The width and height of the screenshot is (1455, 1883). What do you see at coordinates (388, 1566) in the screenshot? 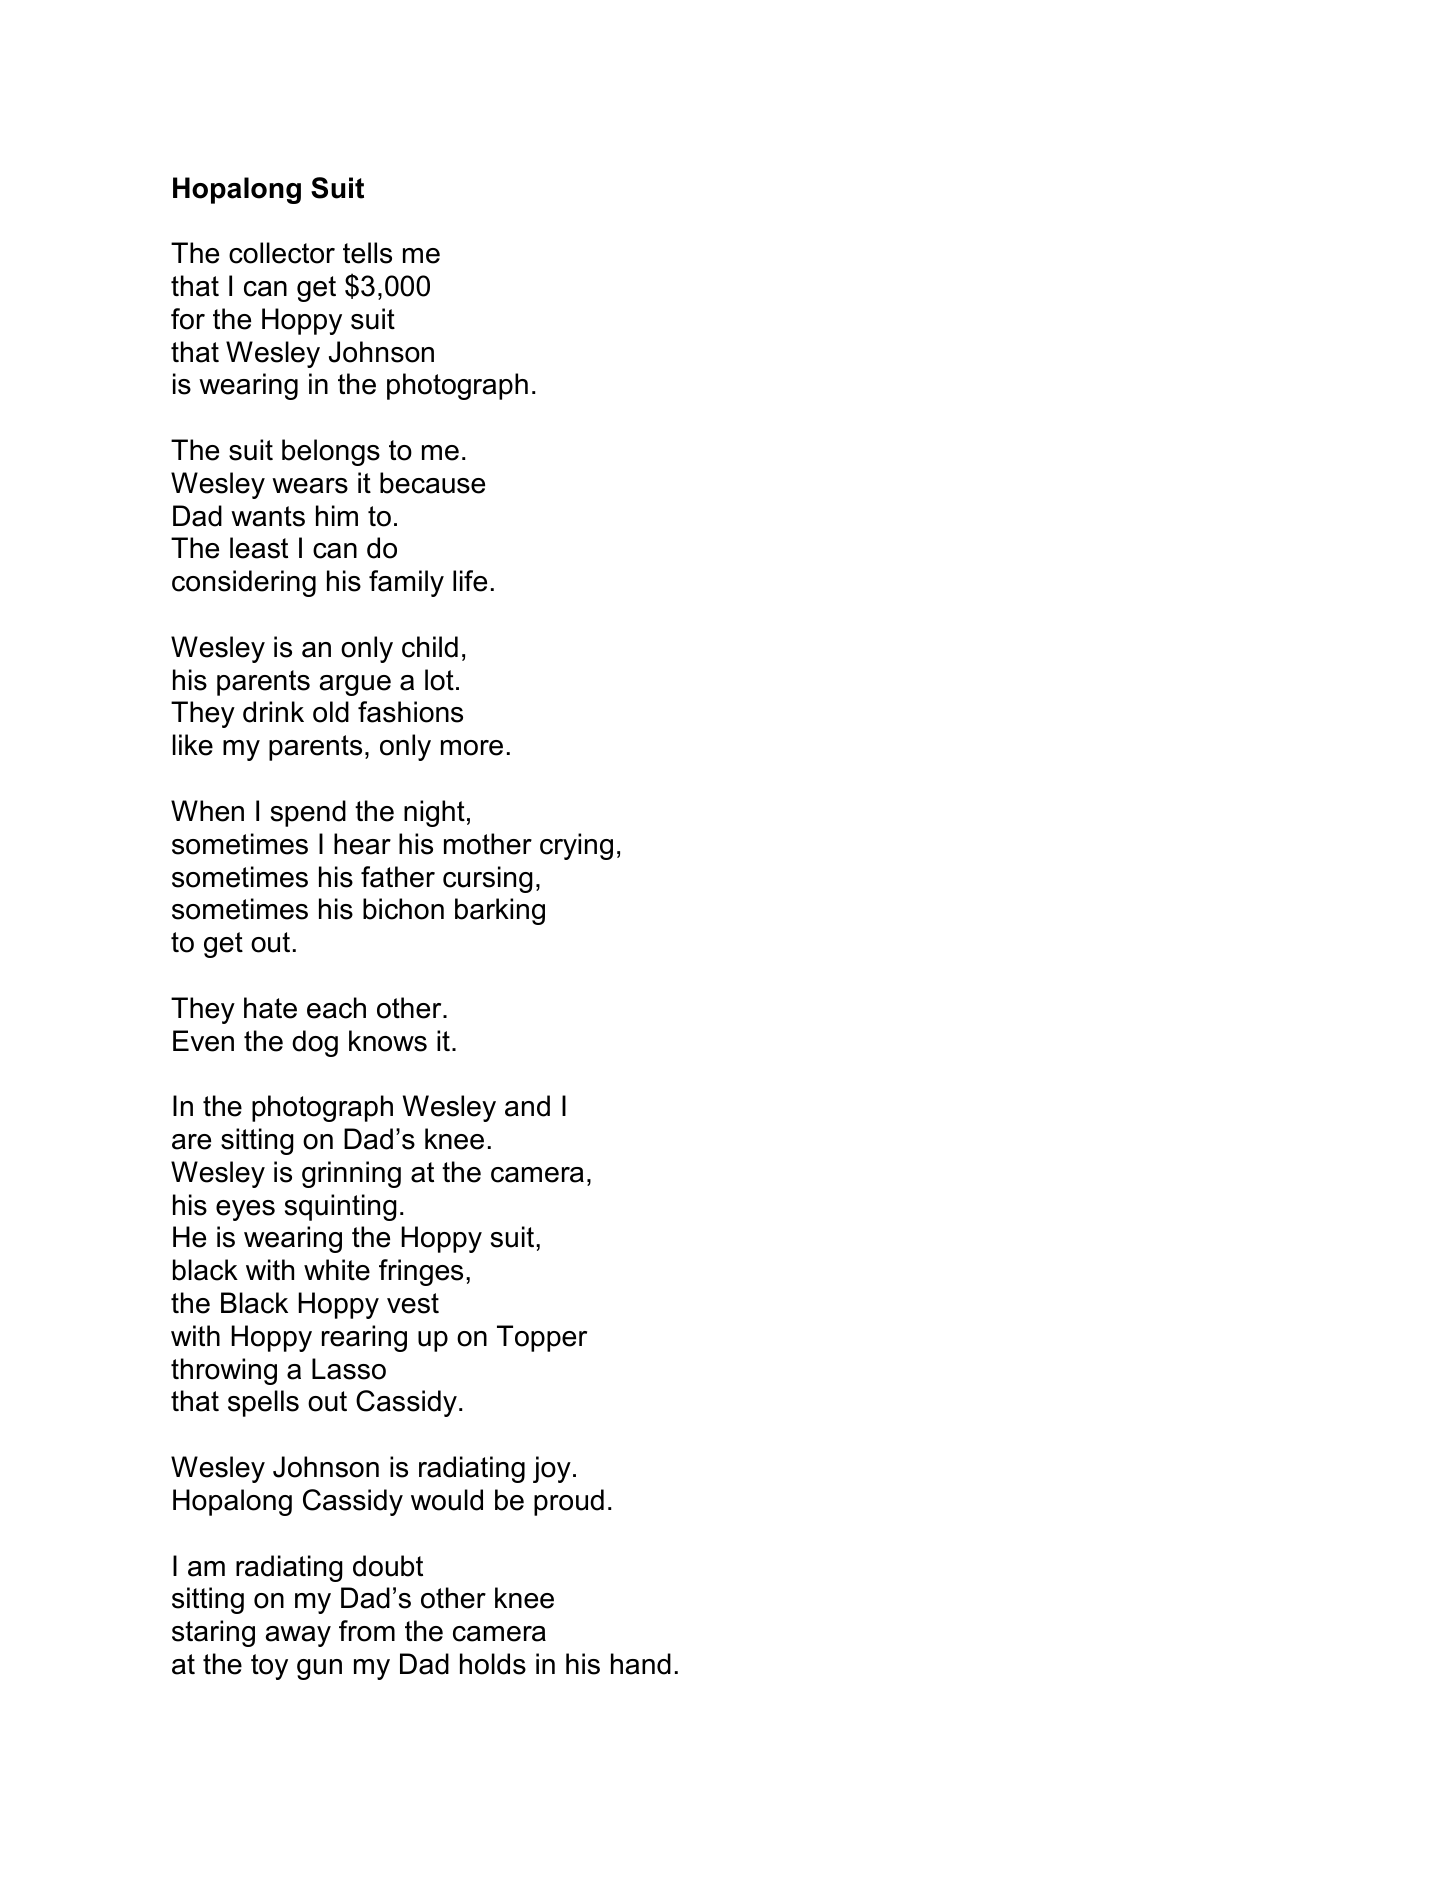
I see `doubt` at bounding box center [388, 1566].
